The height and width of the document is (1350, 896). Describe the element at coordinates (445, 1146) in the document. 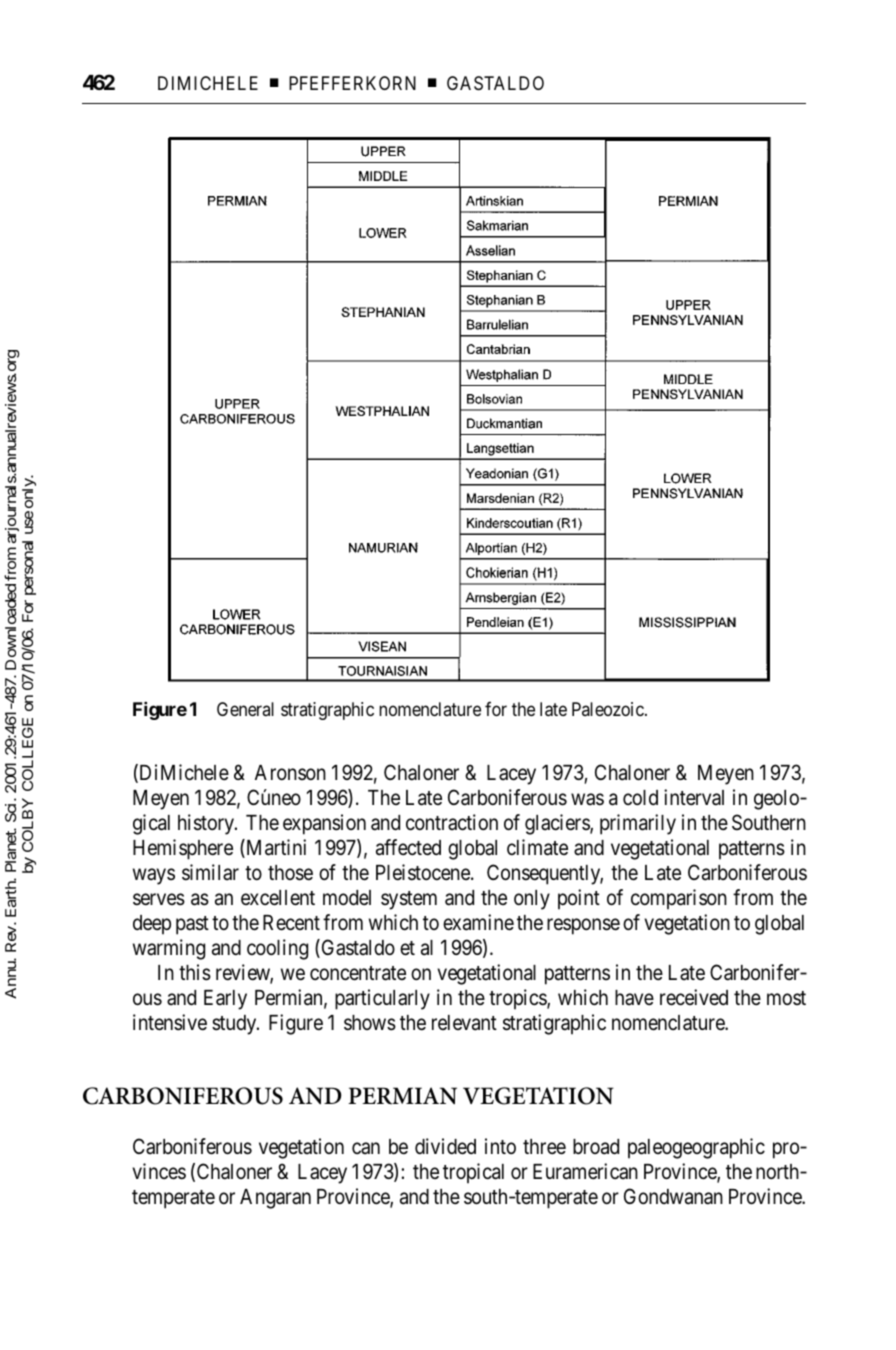

I see `divided` at that location.
